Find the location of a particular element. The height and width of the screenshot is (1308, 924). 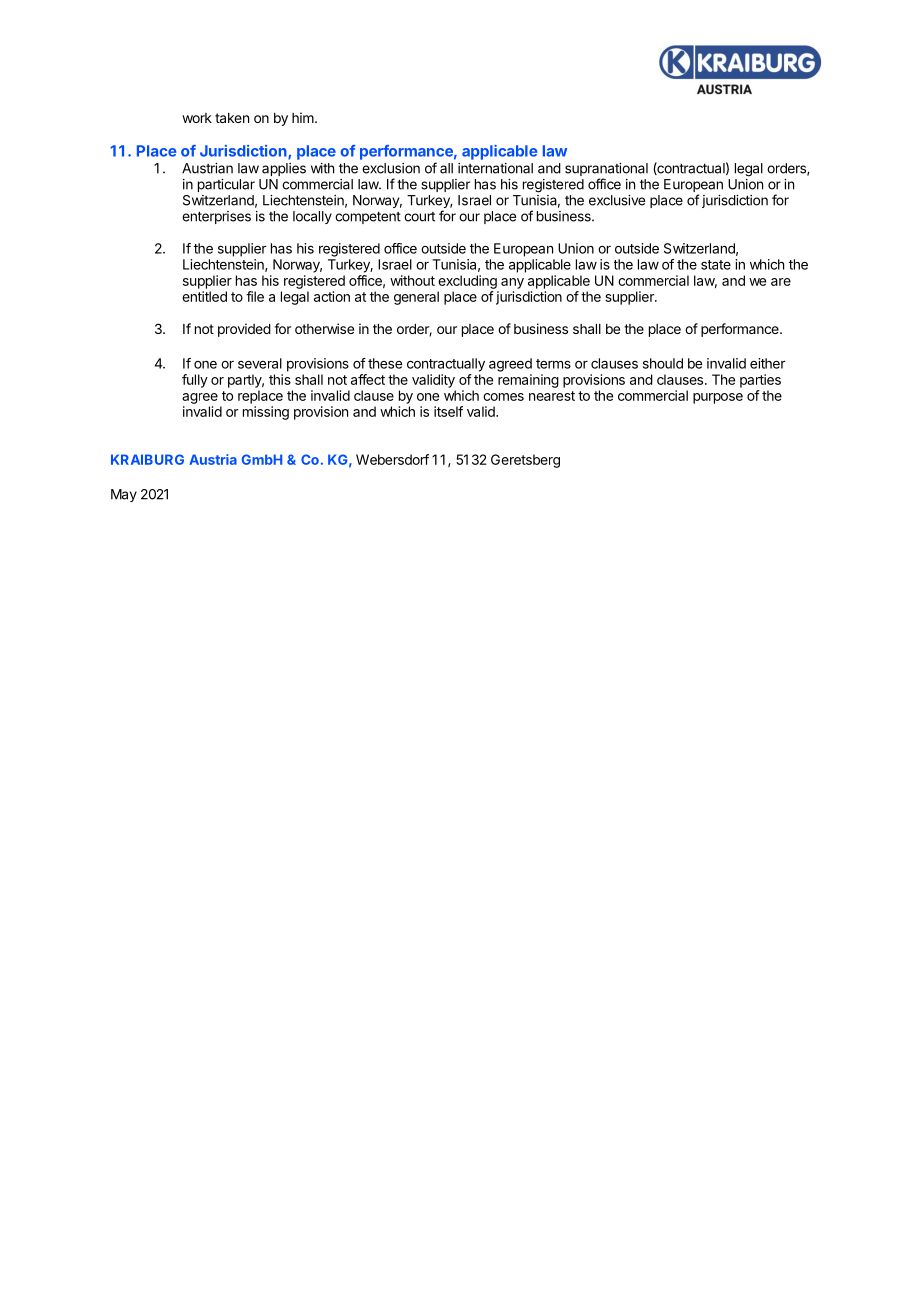

court is located at coordinates (419, 217).
